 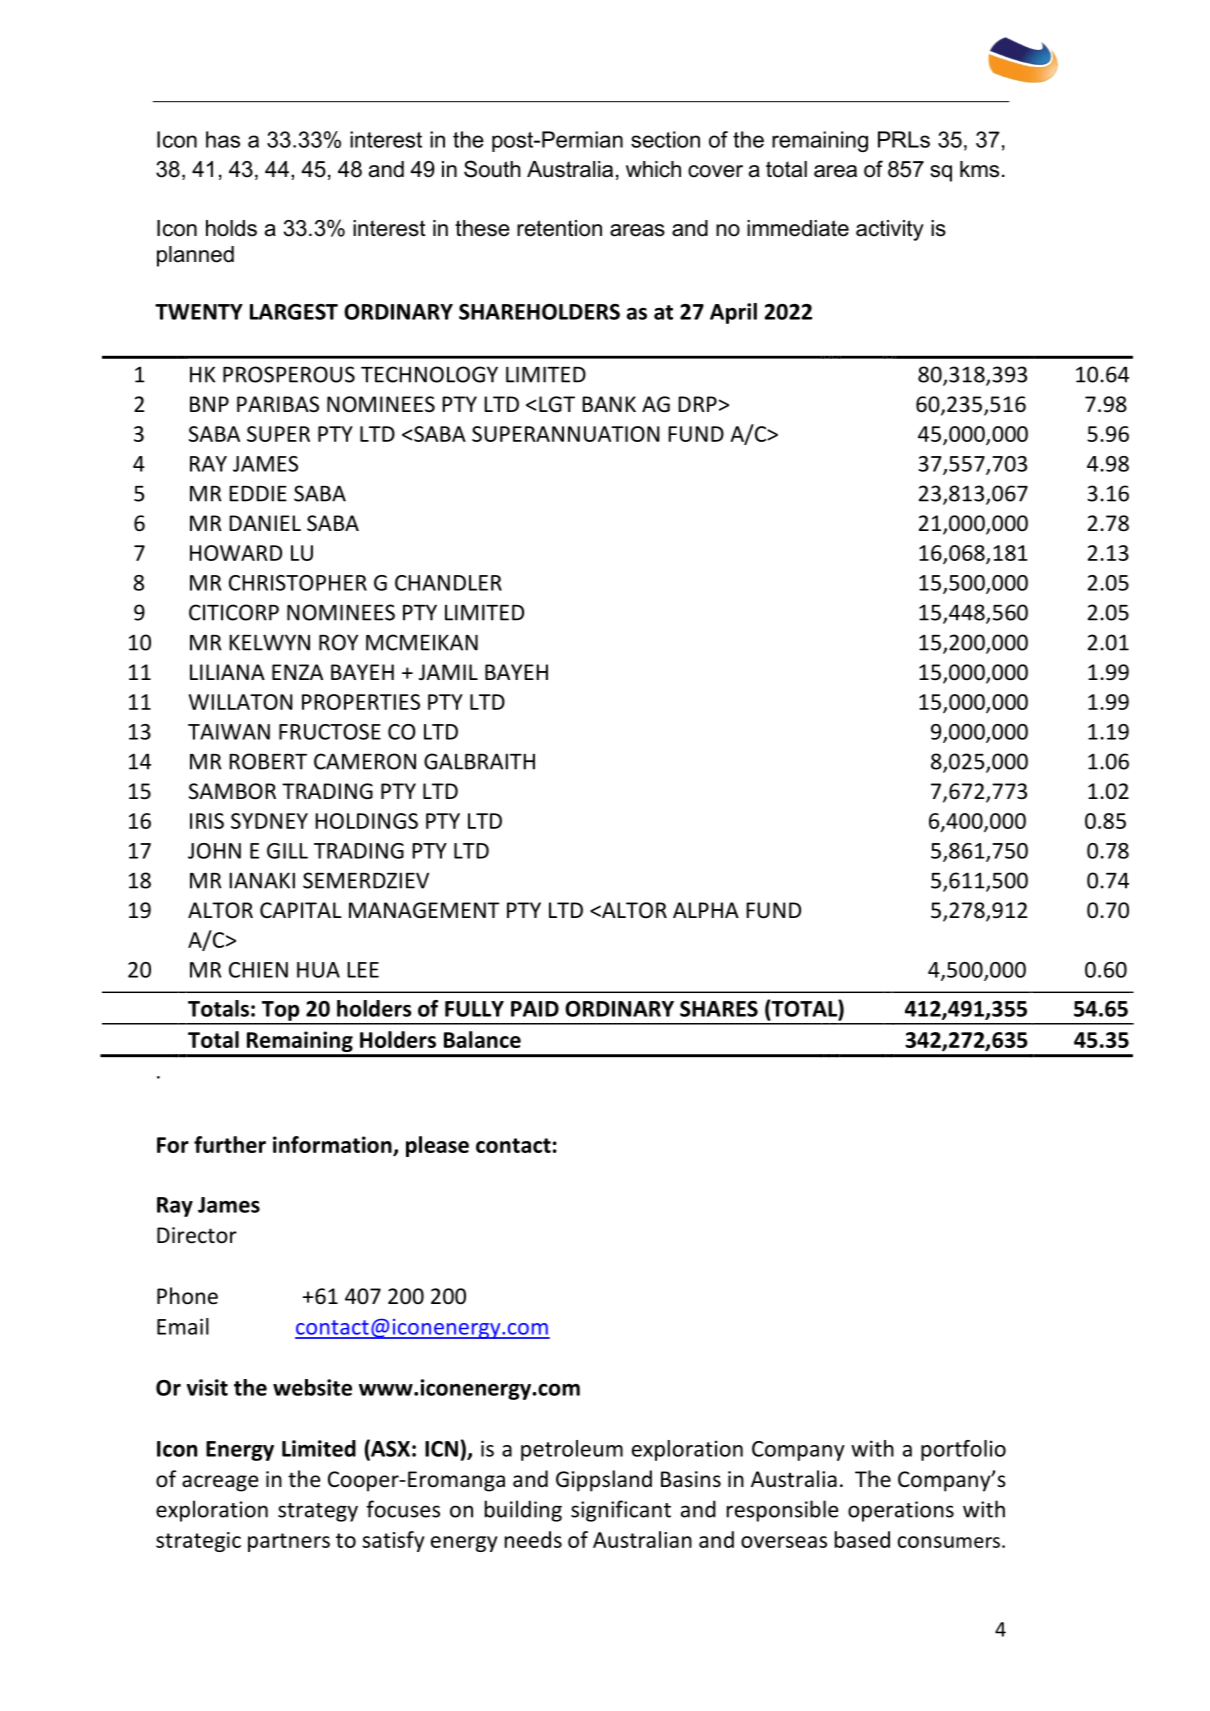 I want to click on GALBRAITH, so click(x=479, y=761).
